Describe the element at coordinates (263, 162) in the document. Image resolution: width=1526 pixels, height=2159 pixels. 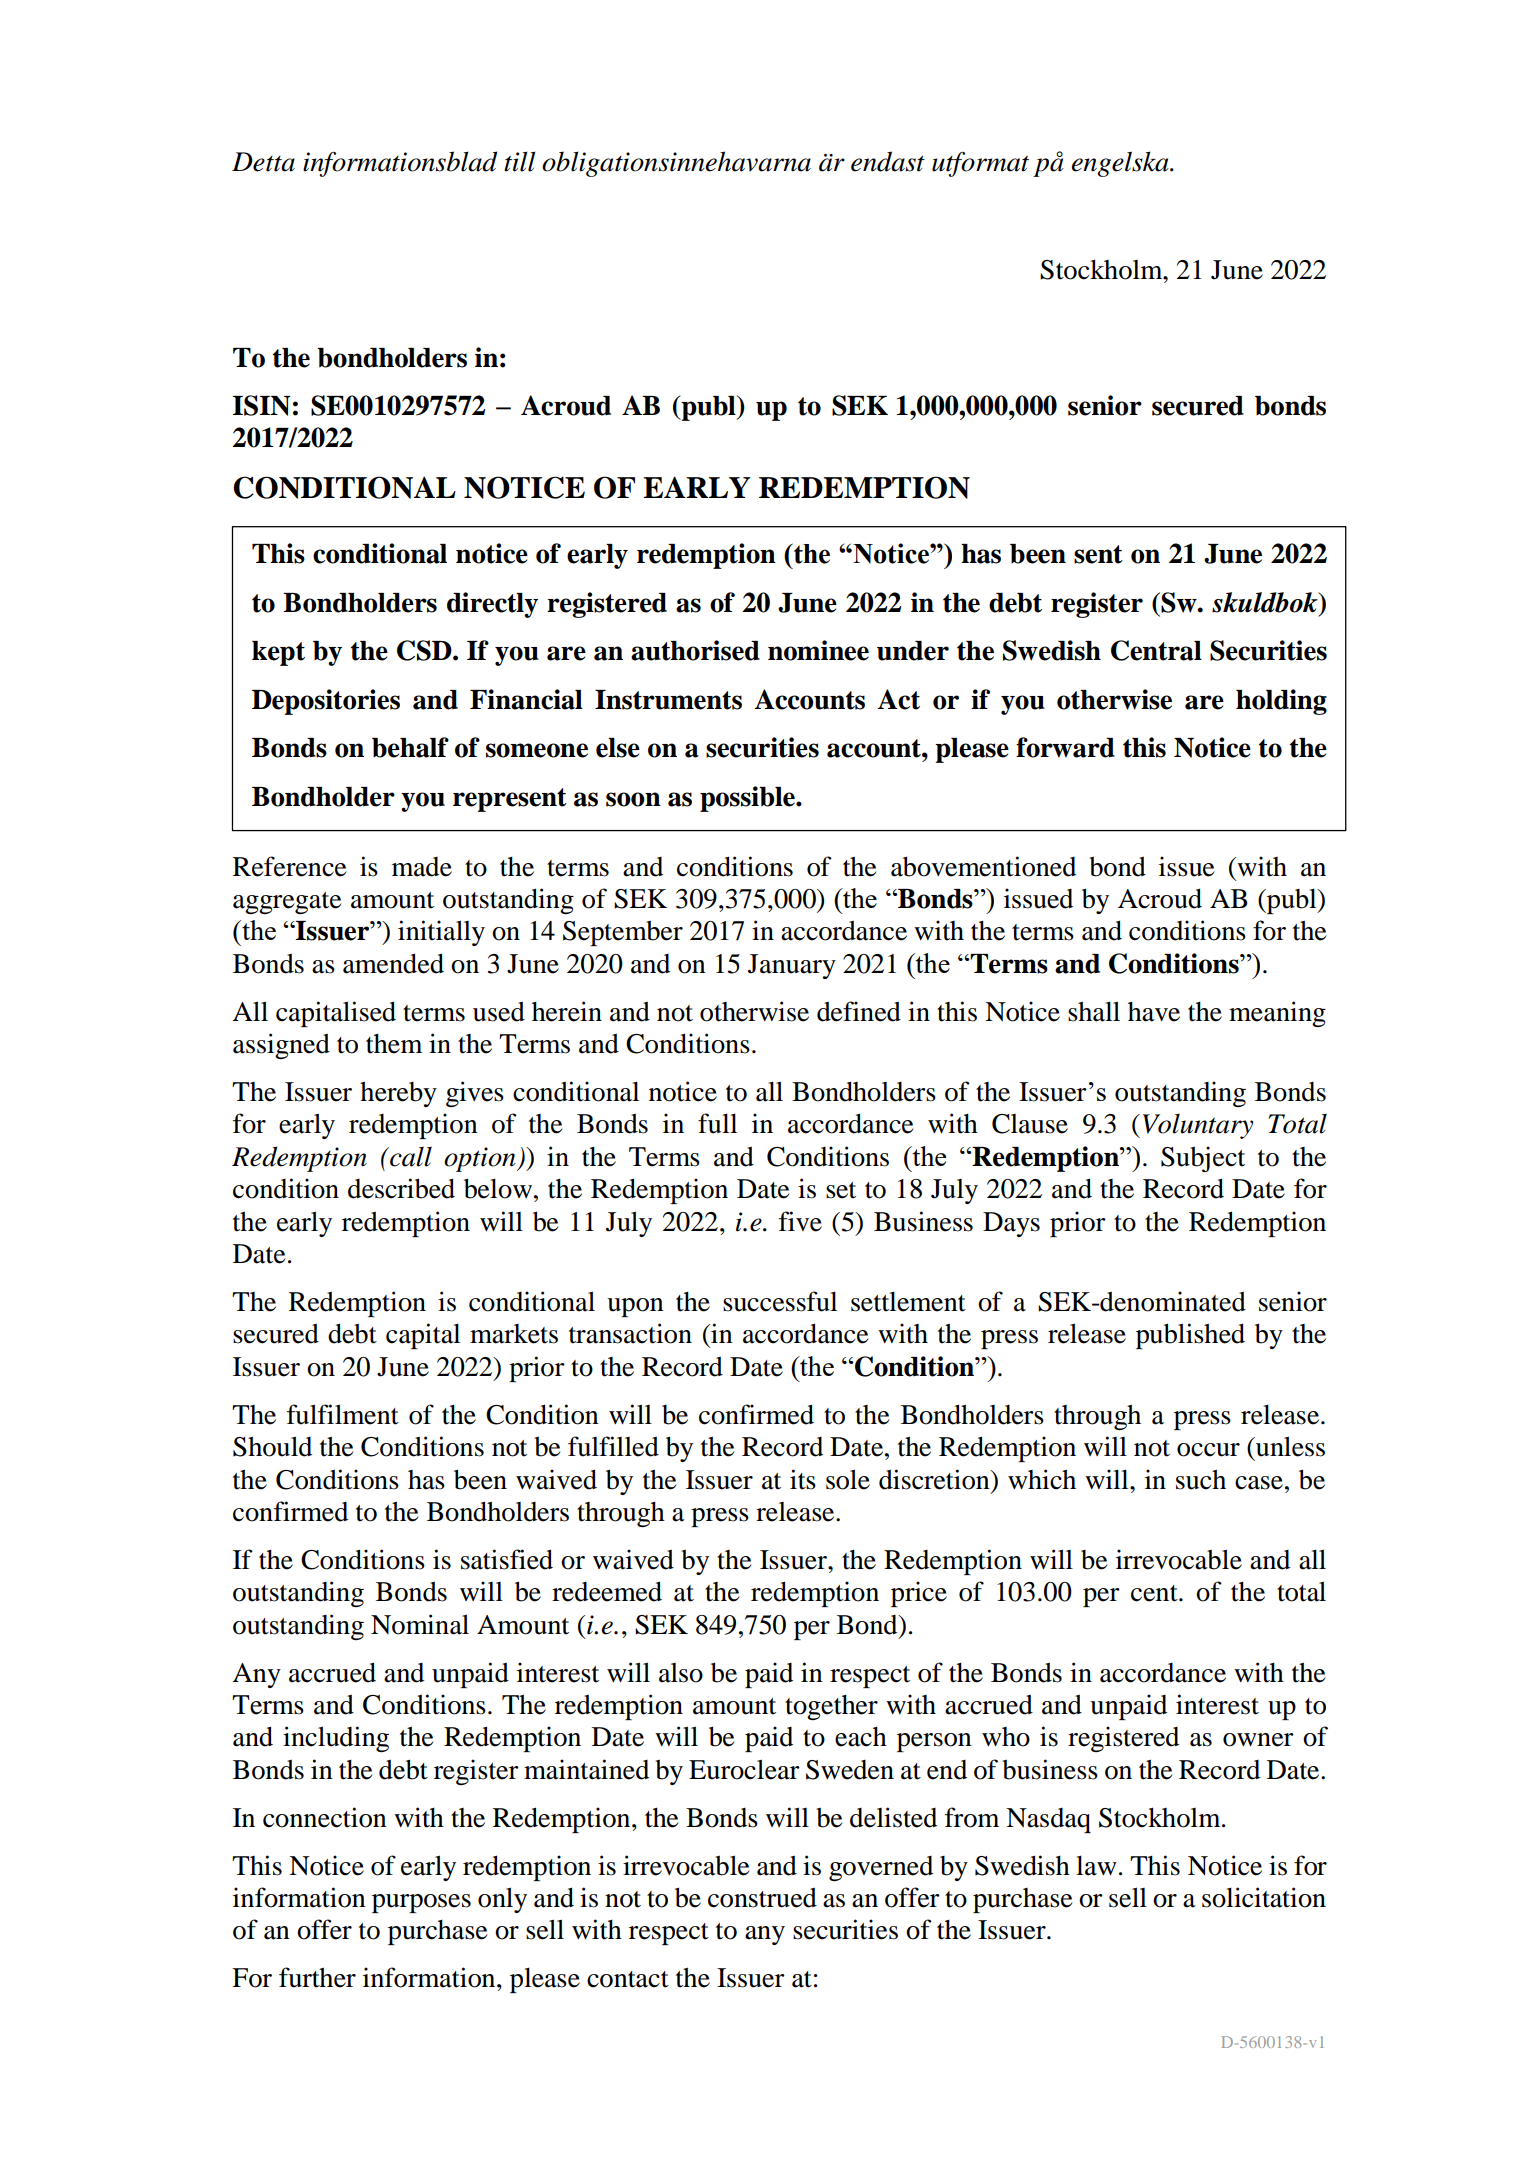
I see `Detta` at that location.
